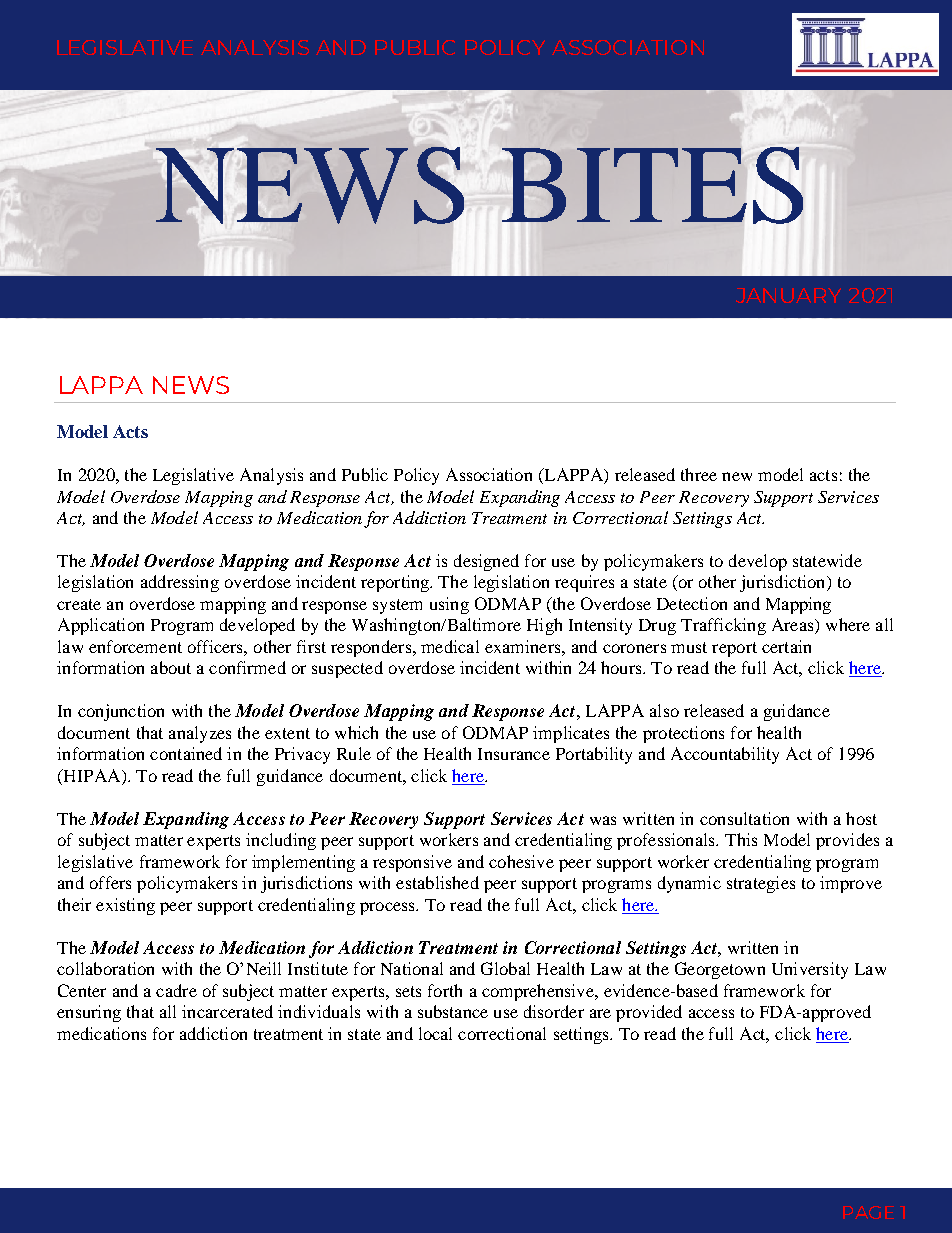  Describe the element at coordinates (699, 474) in the screenshot. I see `three` at that location.
